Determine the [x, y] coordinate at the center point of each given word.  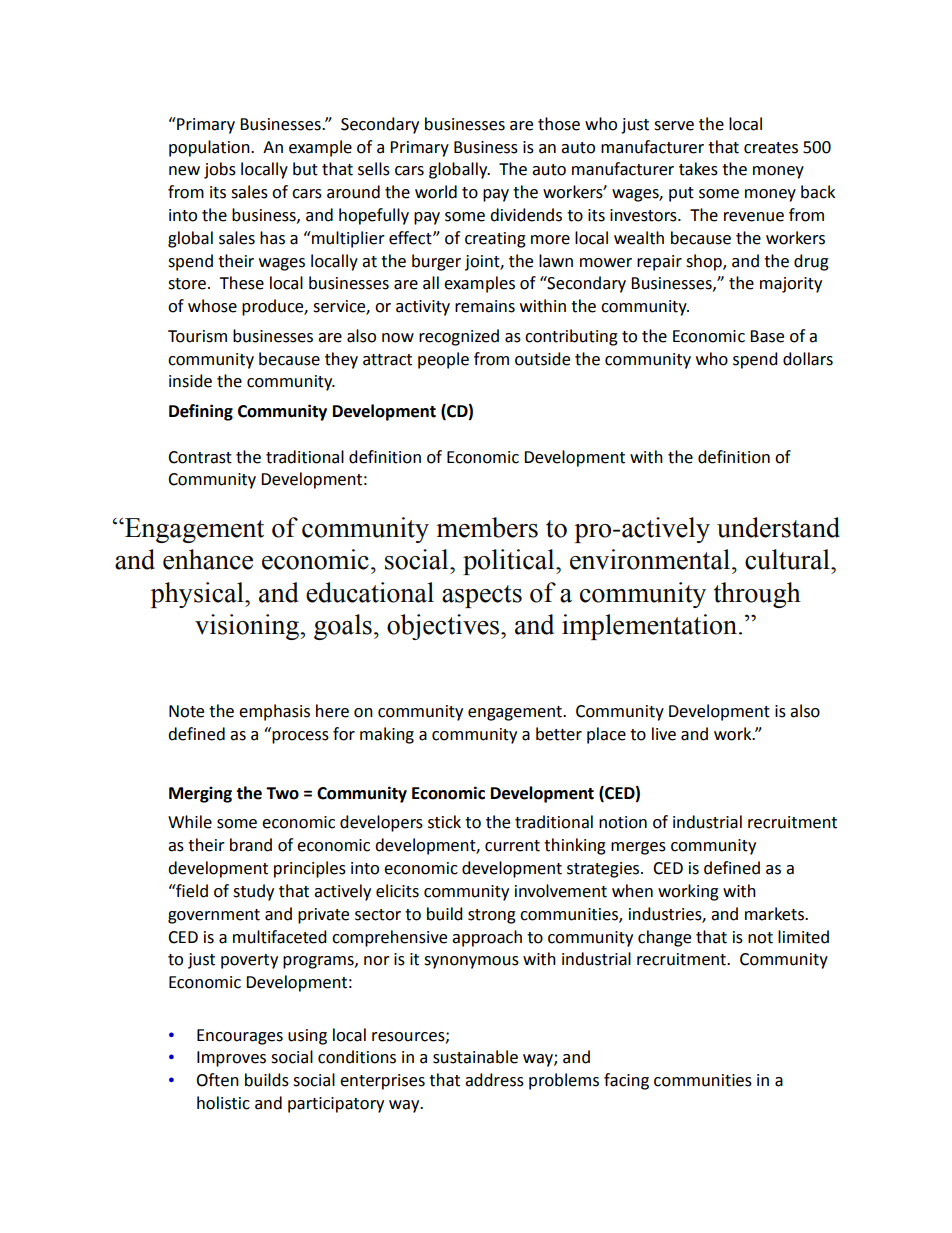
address [494, 1080]
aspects [482, 596]
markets [775, 914]
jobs [220, 170]
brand [251, 845]
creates [771, 148]
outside [542, 359]
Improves [231, 1059]
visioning [248, 627]
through [757, 595]
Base [767, 336]
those [559, 124]
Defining [201, 412]
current [512, 846]
